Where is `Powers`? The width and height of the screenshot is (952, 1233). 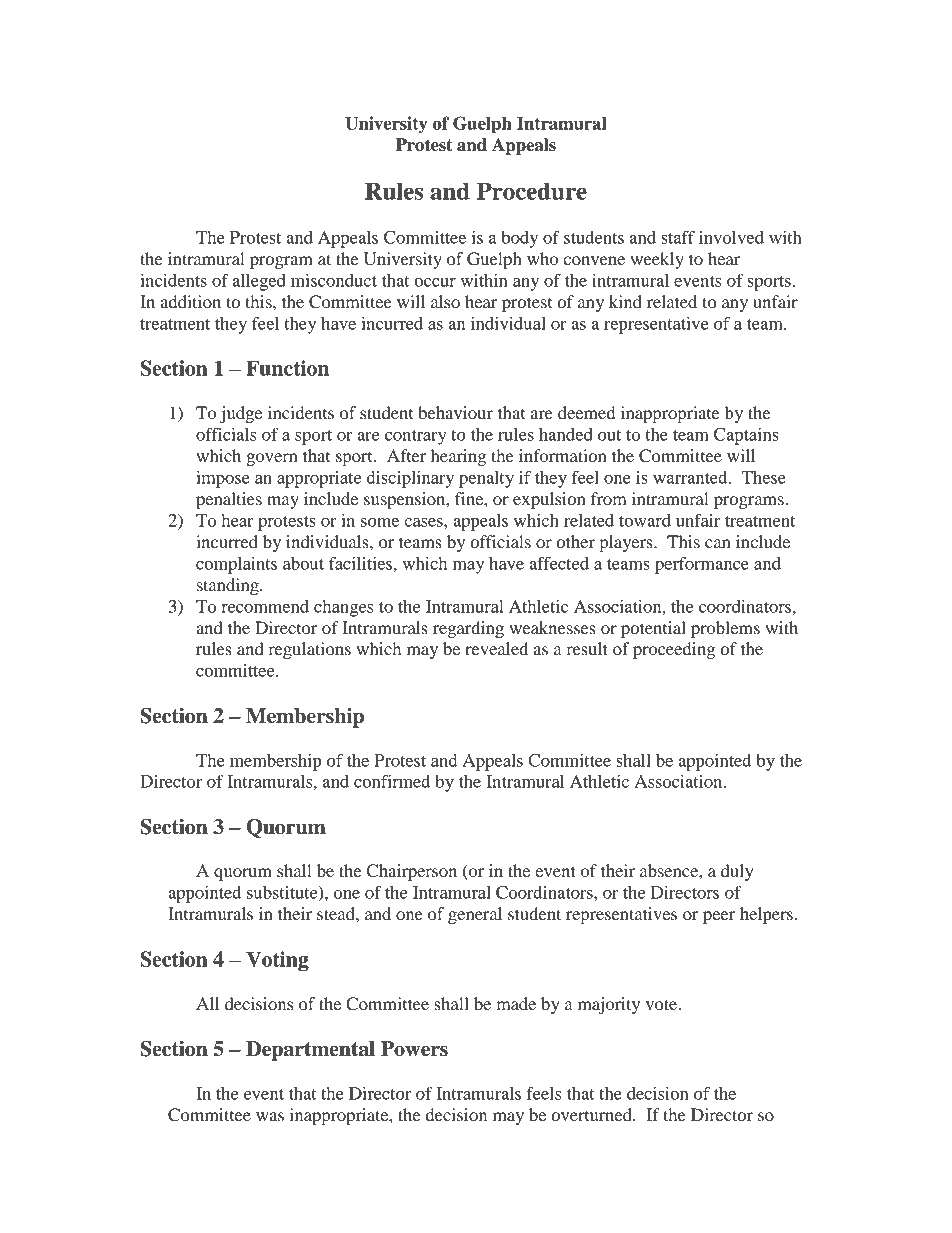
Powers is located at coordinates (414, 1049).
